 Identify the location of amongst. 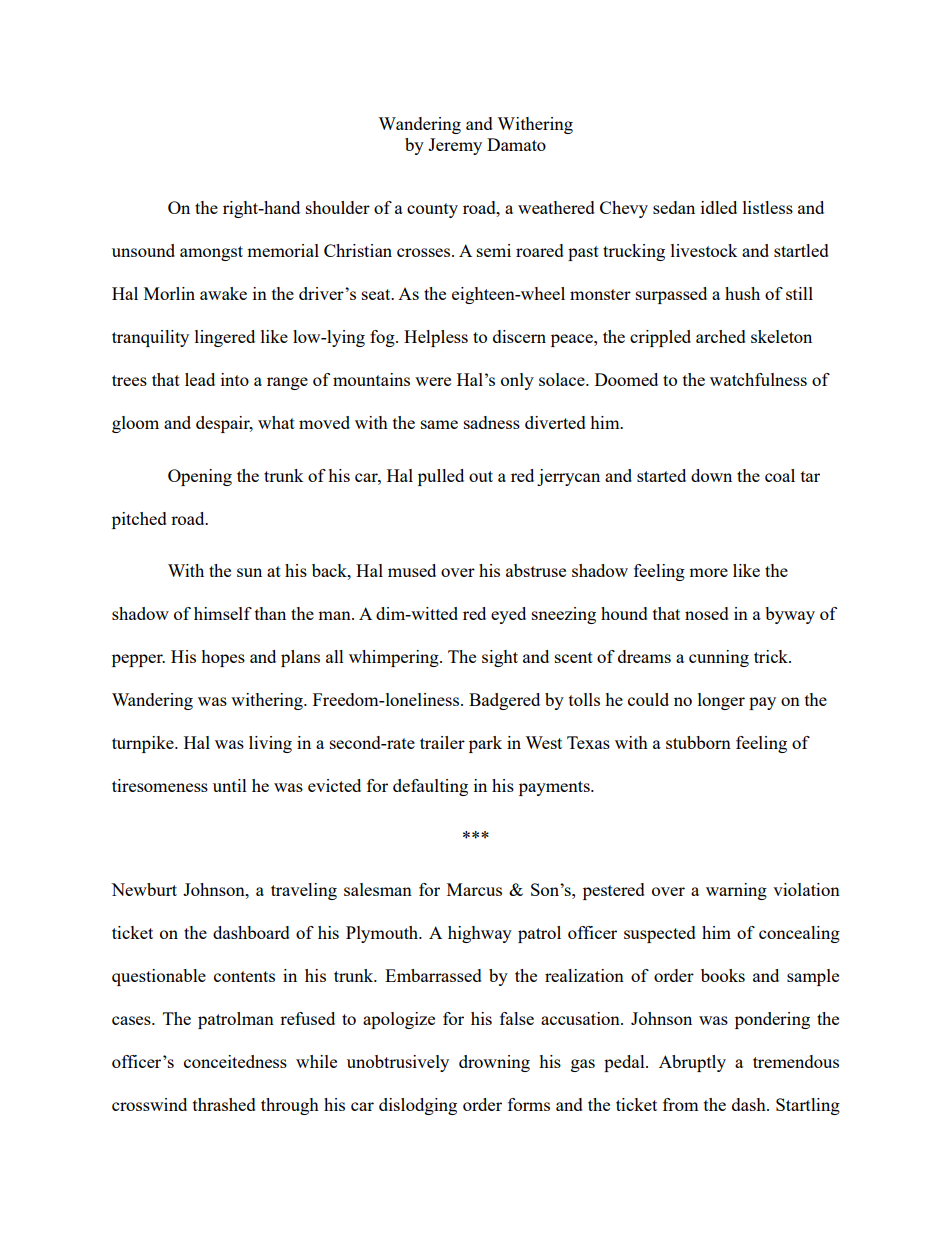
(211, 253).
